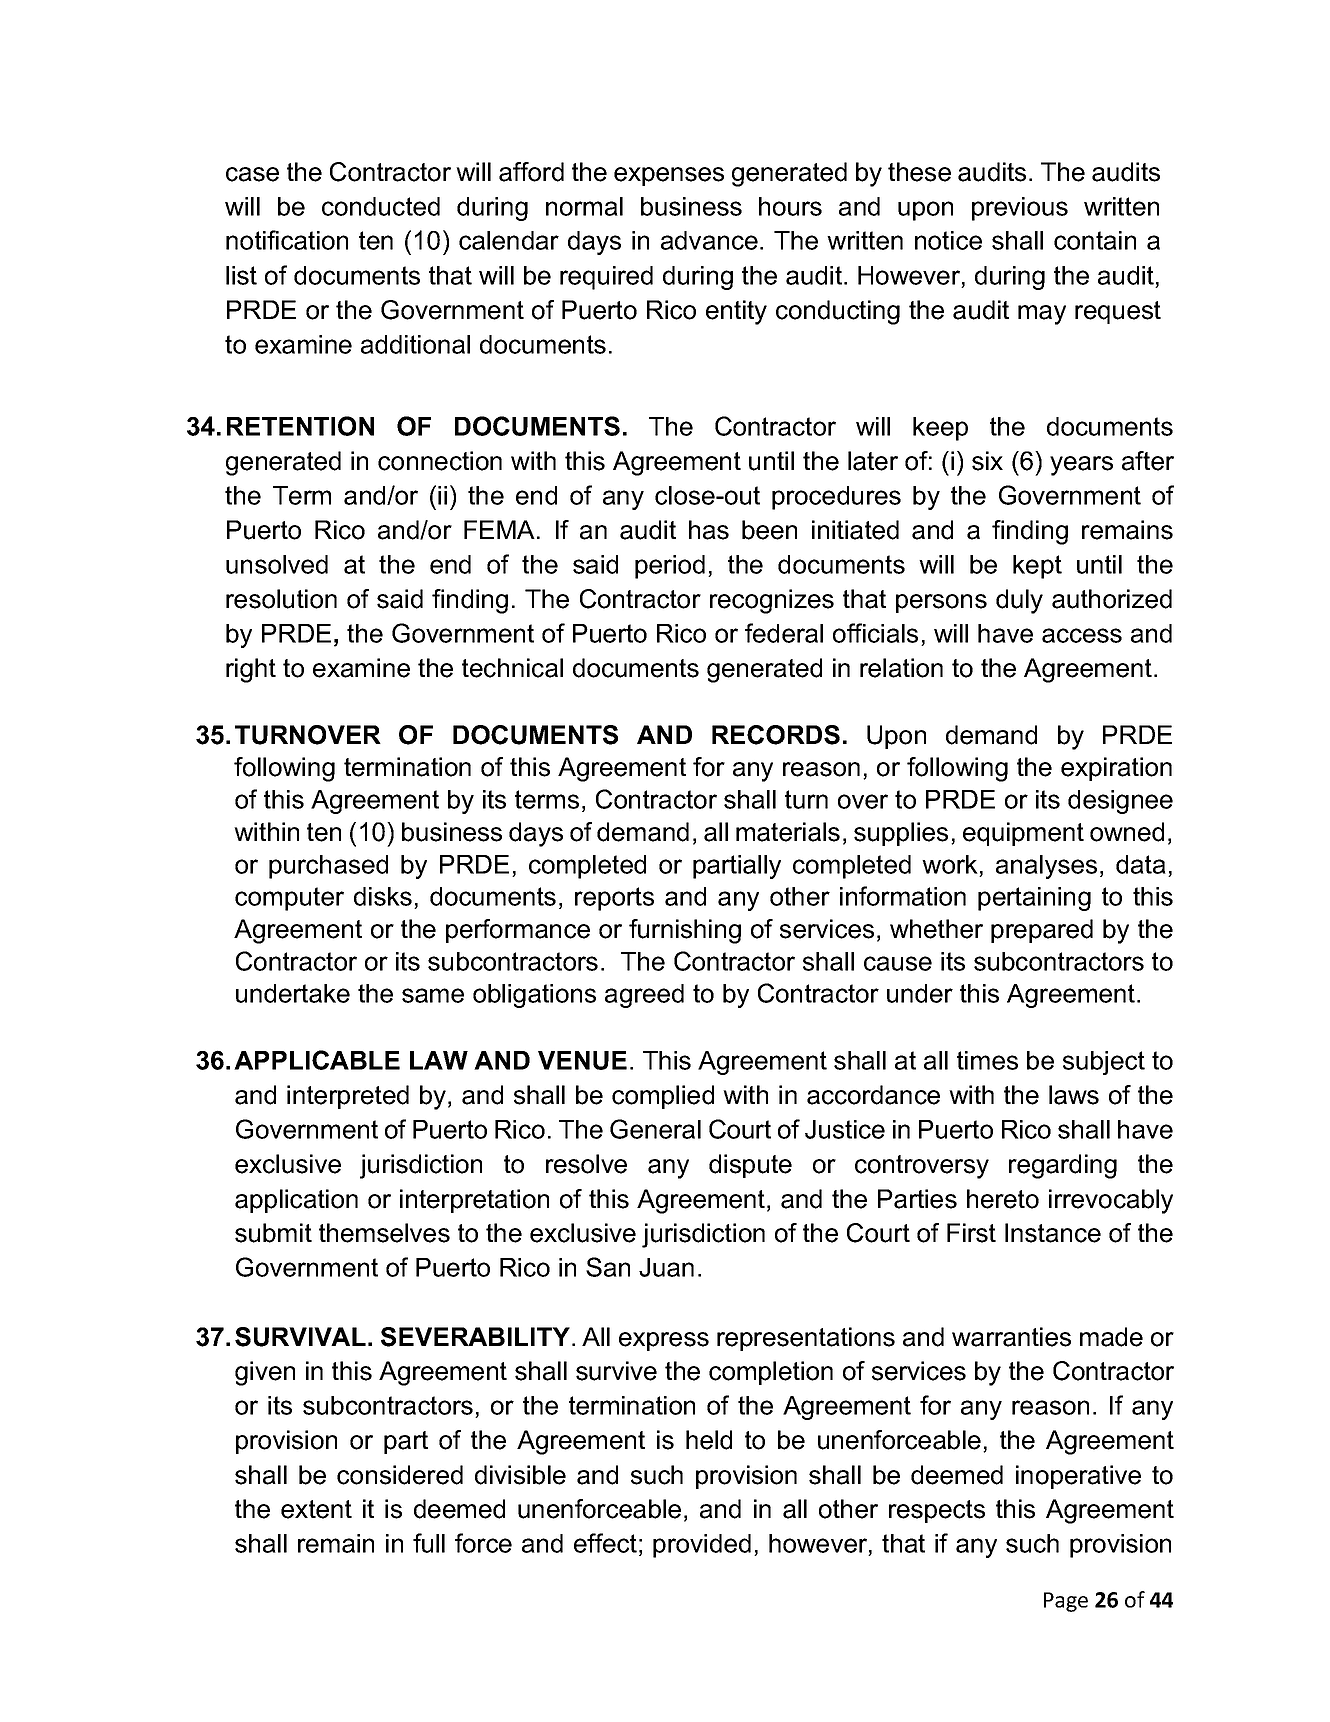 Image resolution: width=1330 pixels, height=1722 pixels. What do you see at coordinates (1074, 1095) in the page?
I see `laws` at bounding box center [1074, 1095].
